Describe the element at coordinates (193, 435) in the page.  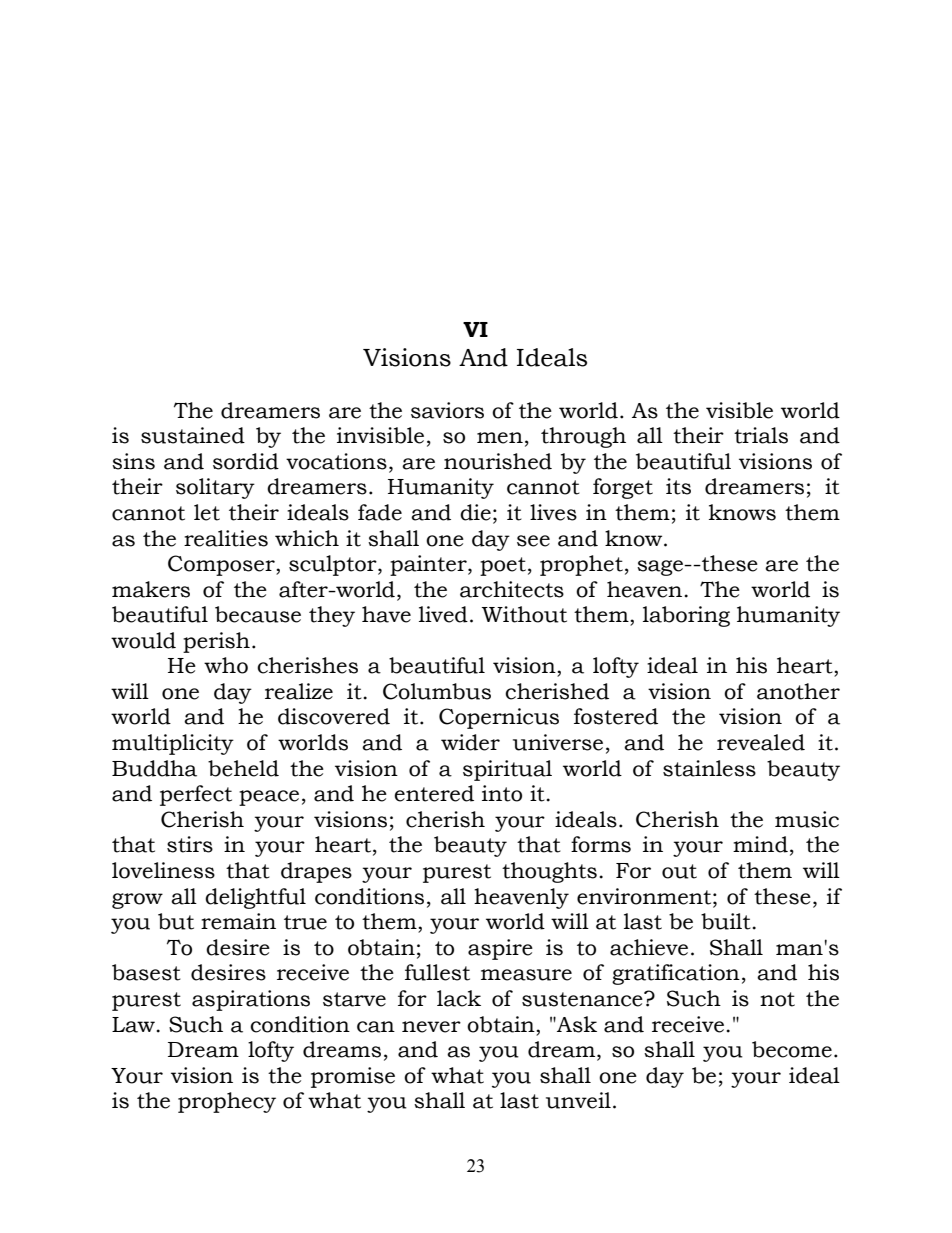
I see `sustained` at that location.
